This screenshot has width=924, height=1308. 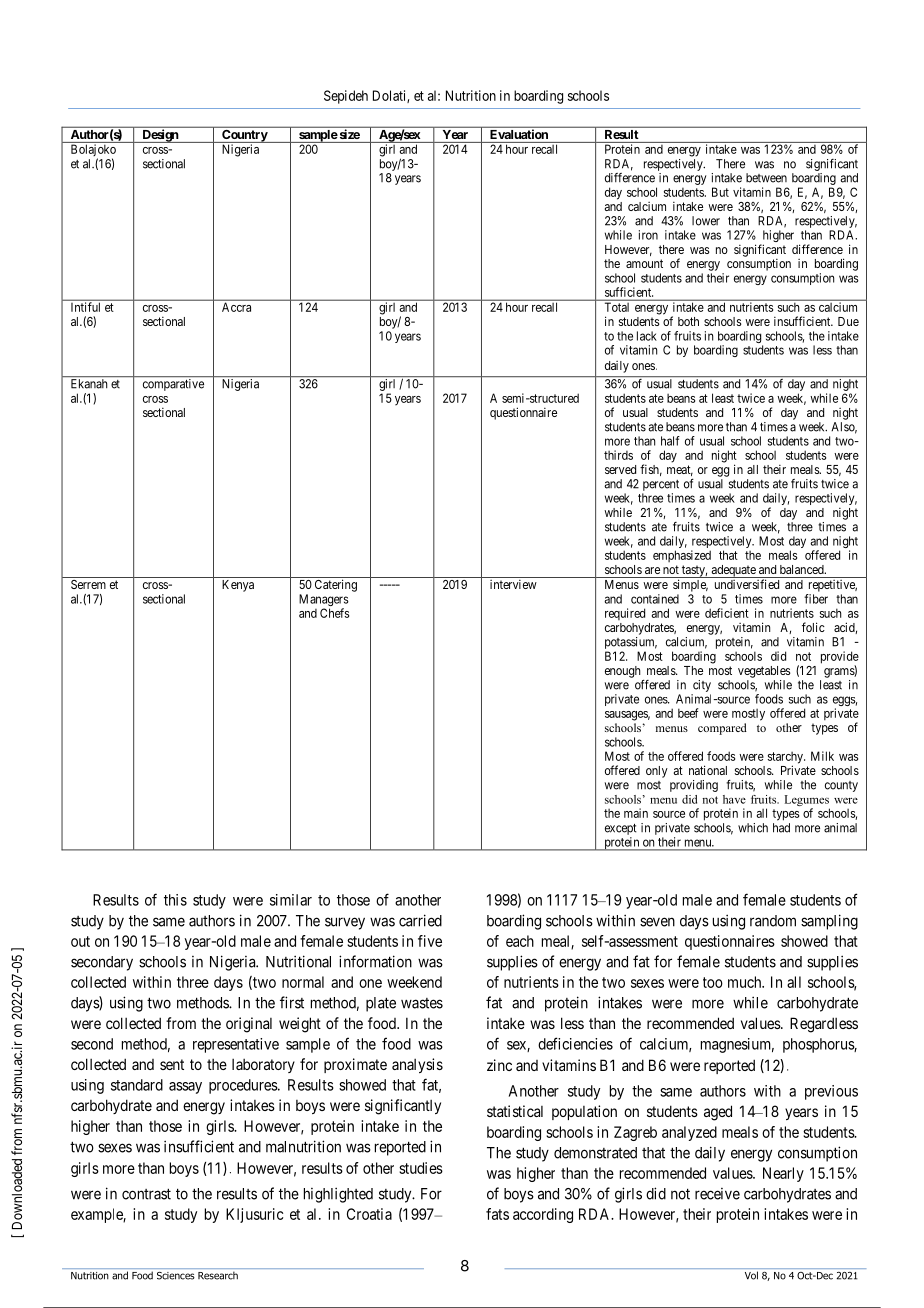 What do you see at coordinates (751, 1275) in the screenshot?
I see `Vol` at bounding box center [751, 1275].
